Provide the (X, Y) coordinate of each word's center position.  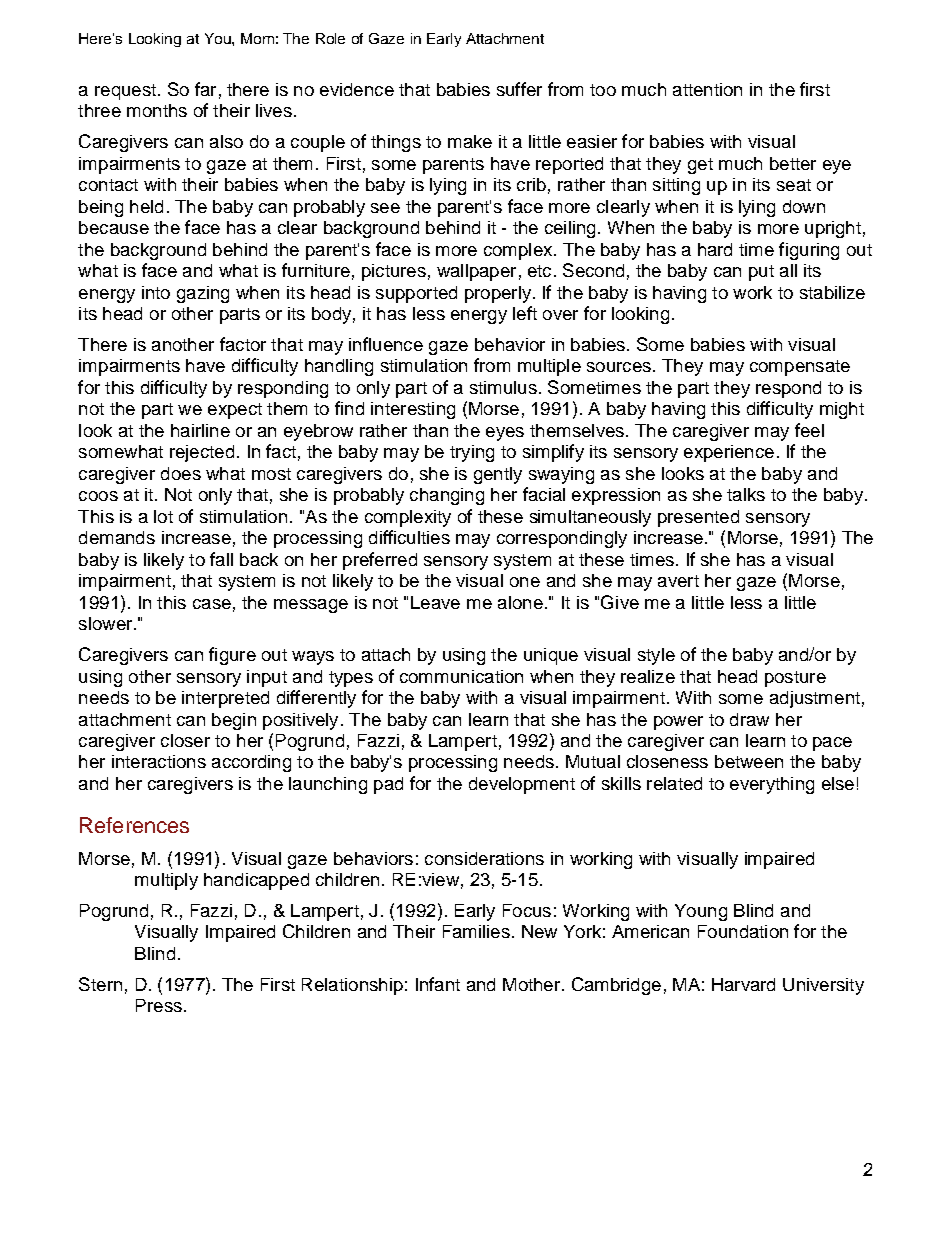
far (205, 89)
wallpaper (476, 272)
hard (715, 249)
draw (749, 719)
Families (476, 931)
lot (163, 516)
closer (185, 740)
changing (447, 496)
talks (746, 494)
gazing (203, 294)
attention (707, 89)
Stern (100, 984)
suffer (519, 89)
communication (461, 676)
